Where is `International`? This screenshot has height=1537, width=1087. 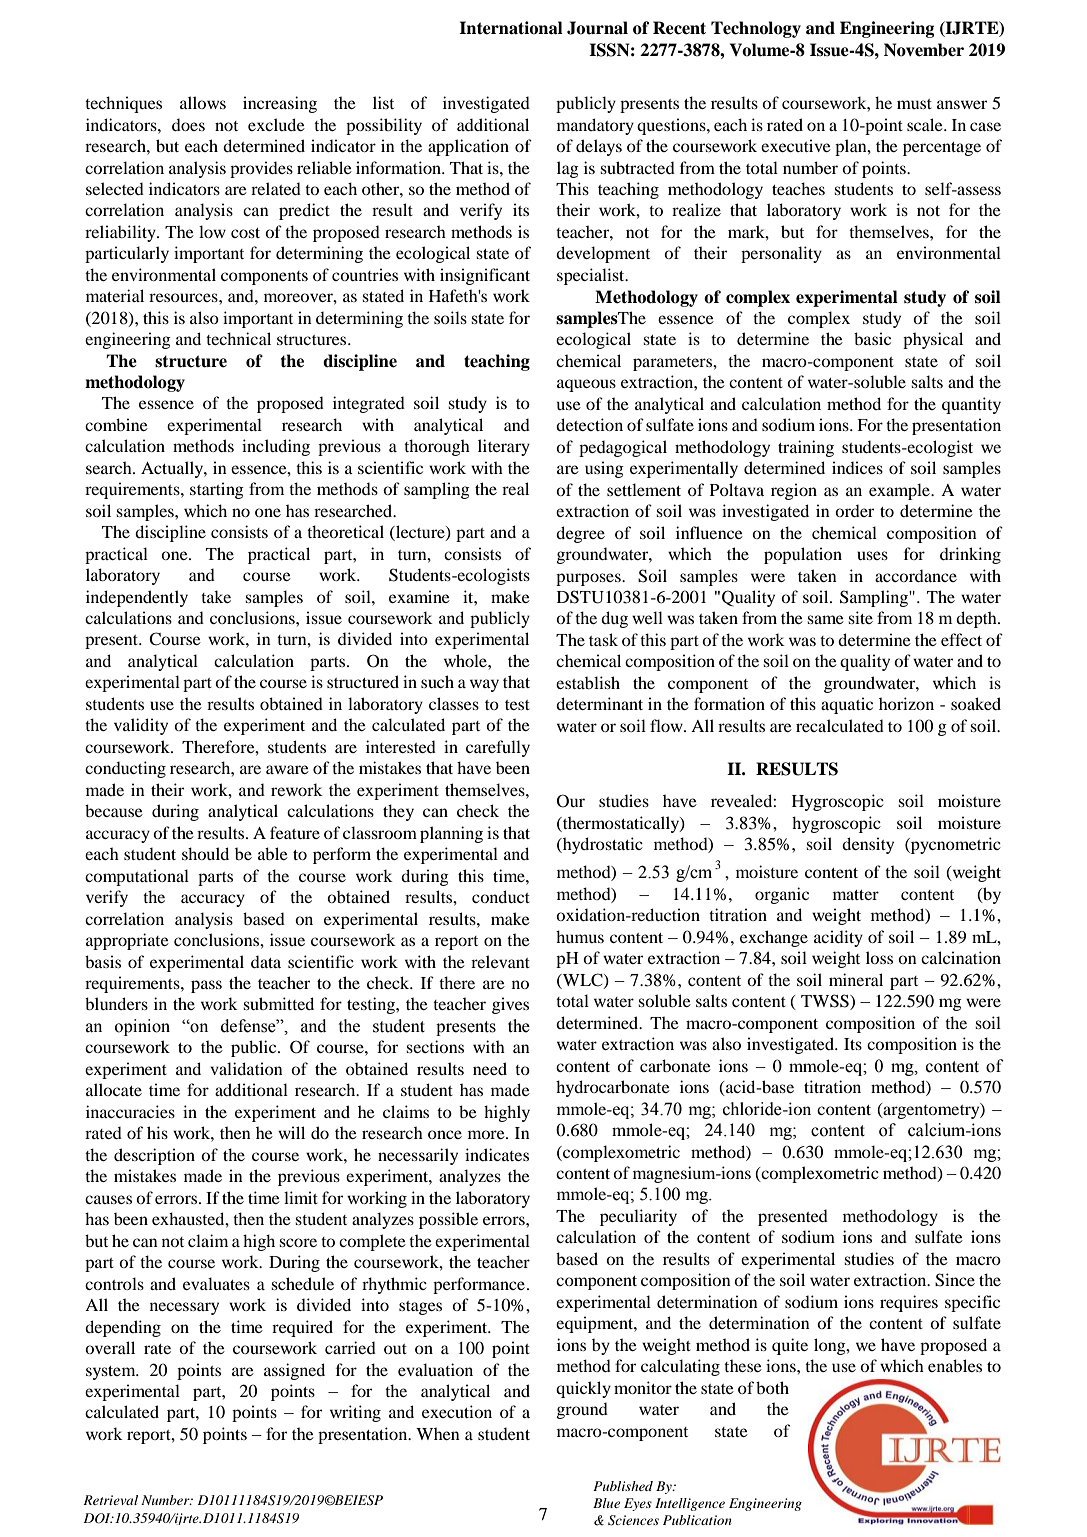
International is located at coordinates (511, 28).
